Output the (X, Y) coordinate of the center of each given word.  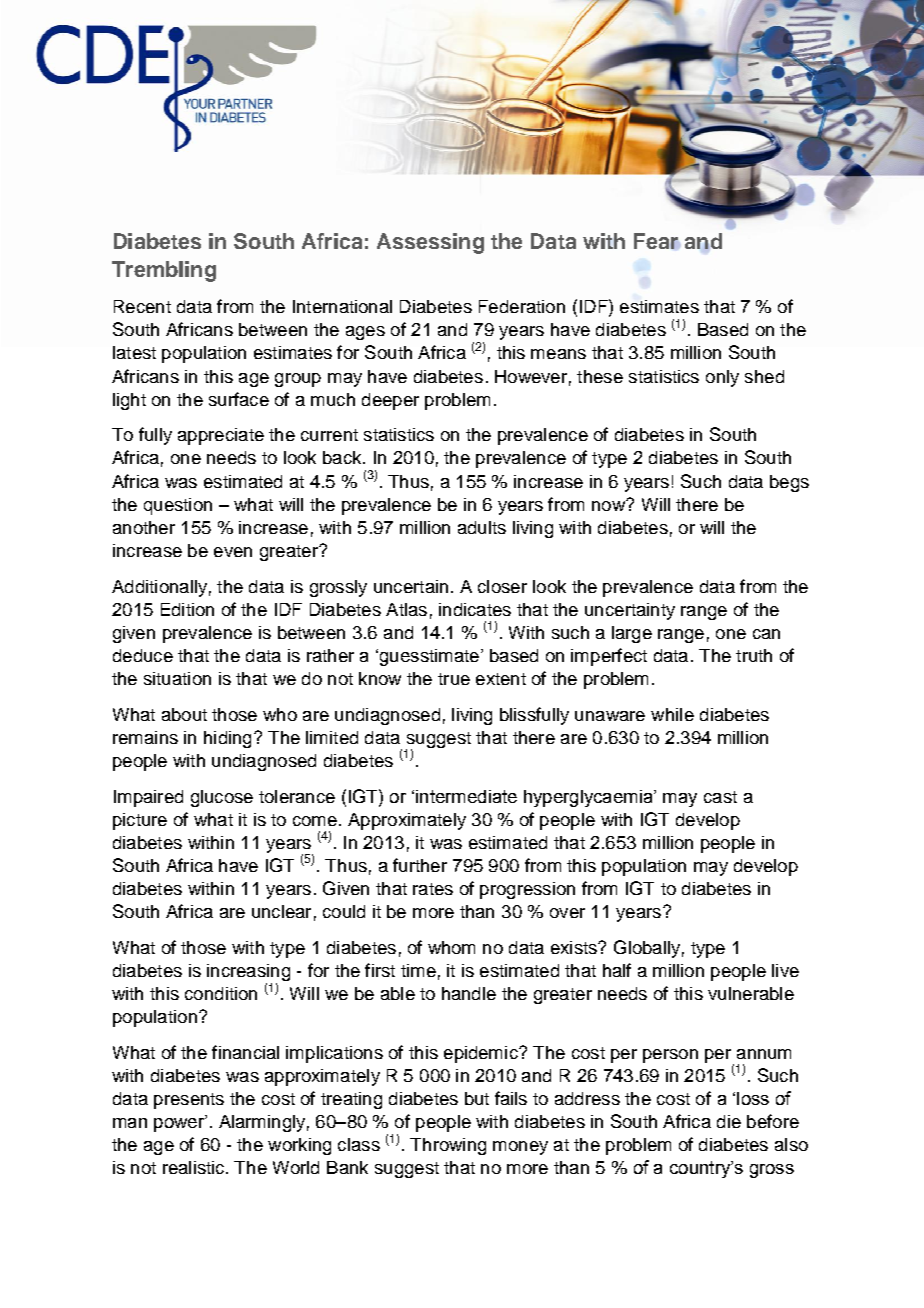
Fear (657, 241)
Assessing (430, 243)
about (184, 714)
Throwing (448, 1146)
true (454, 679)
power (180, 1124)
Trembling (164, 271)
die (729, 1121)
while (672, 714)
